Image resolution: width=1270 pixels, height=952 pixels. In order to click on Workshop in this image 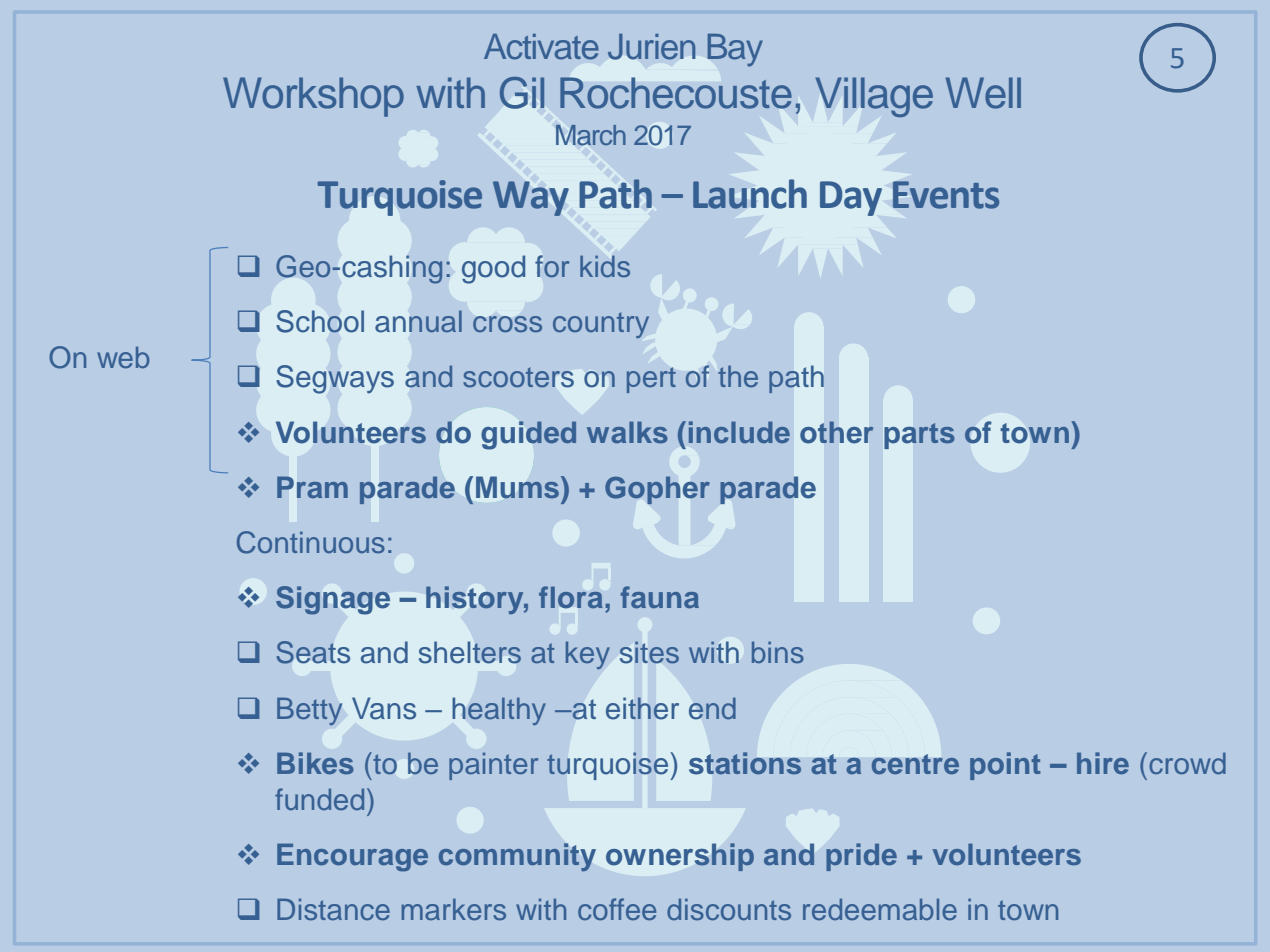, I will do `click(313, 97)`.
